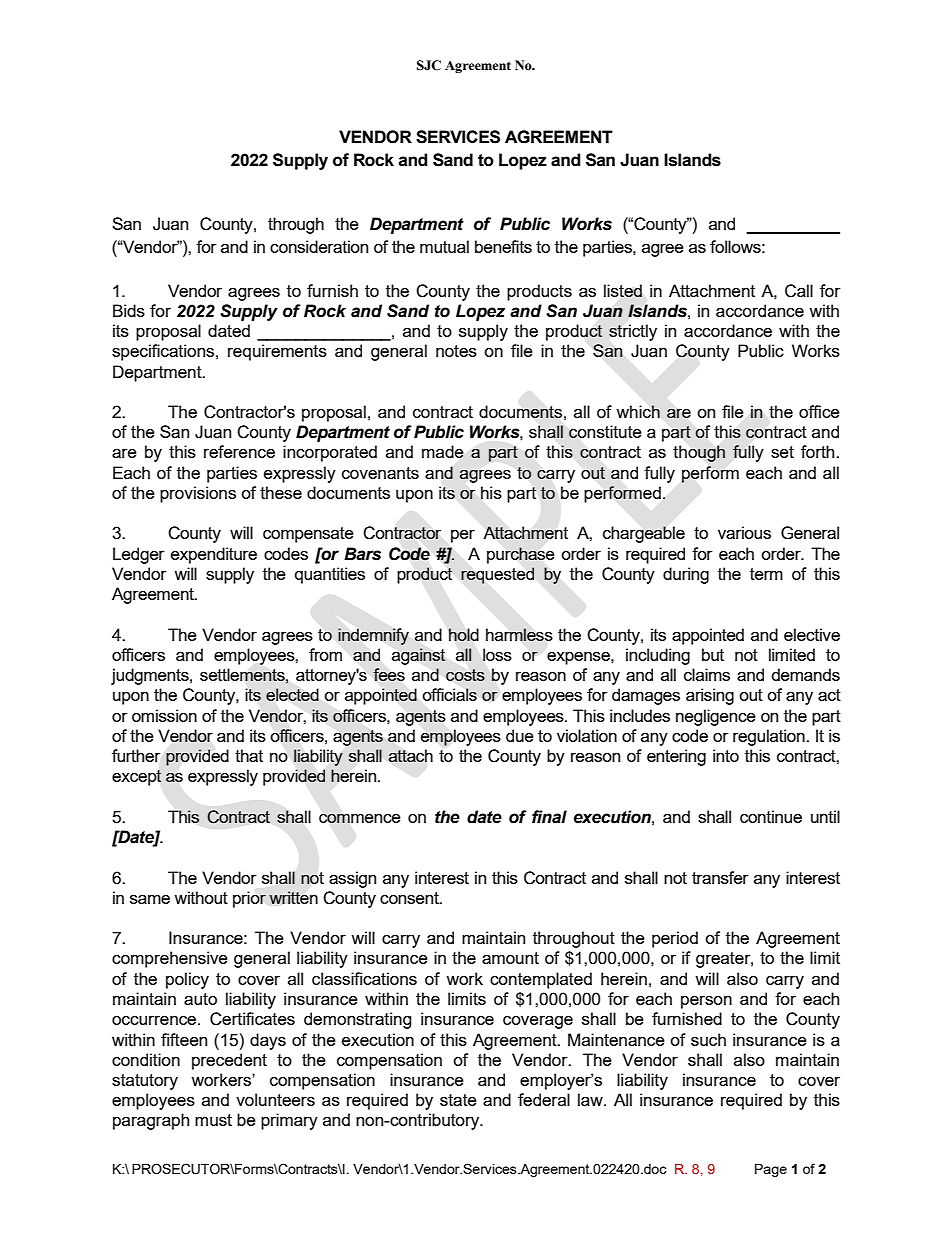 The height and width of the screenshot is (1233, 952). I want to click on Bids, so click(129, 310).
